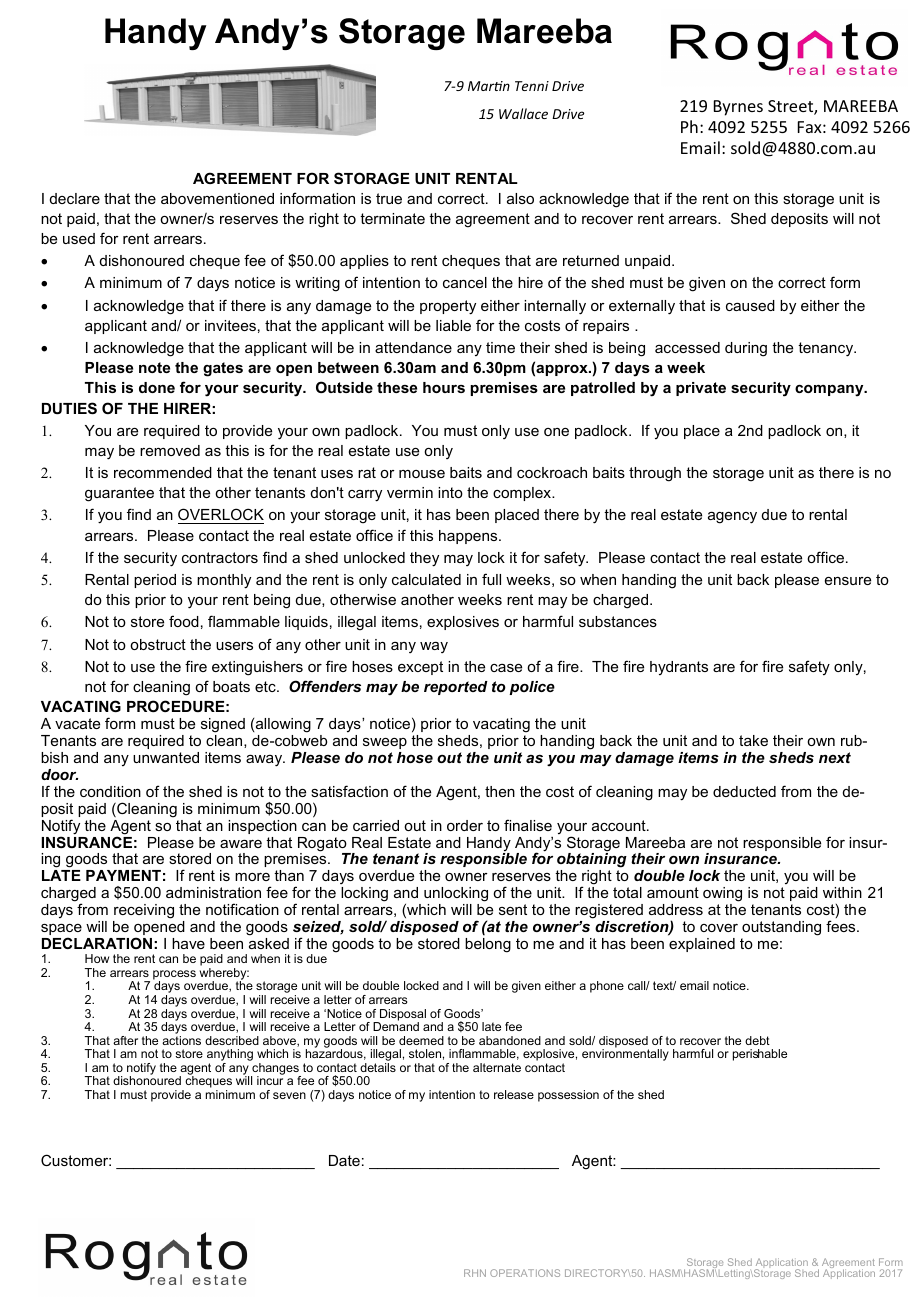  I want to click on reported, so click(456, 688).
